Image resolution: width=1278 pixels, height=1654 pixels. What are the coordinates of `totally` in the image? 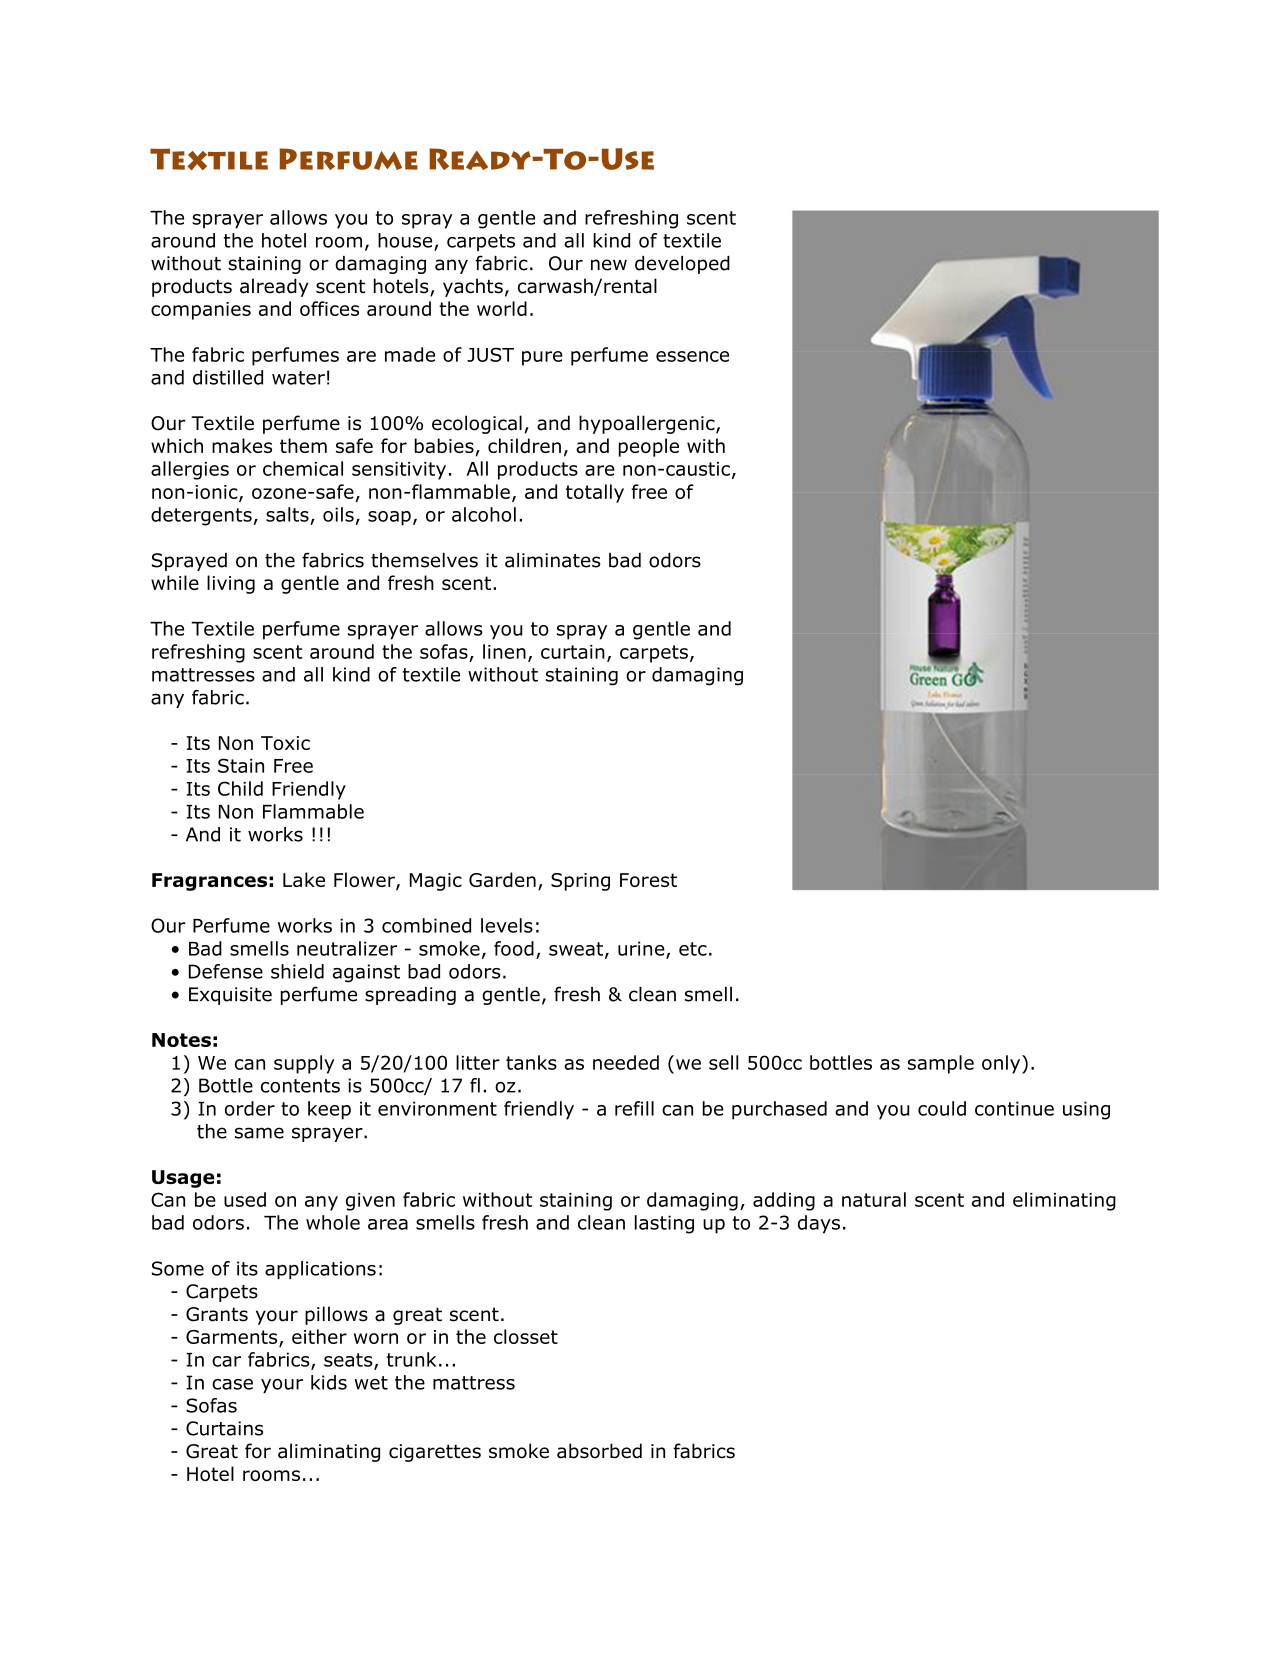 It's located at (595, 493).
